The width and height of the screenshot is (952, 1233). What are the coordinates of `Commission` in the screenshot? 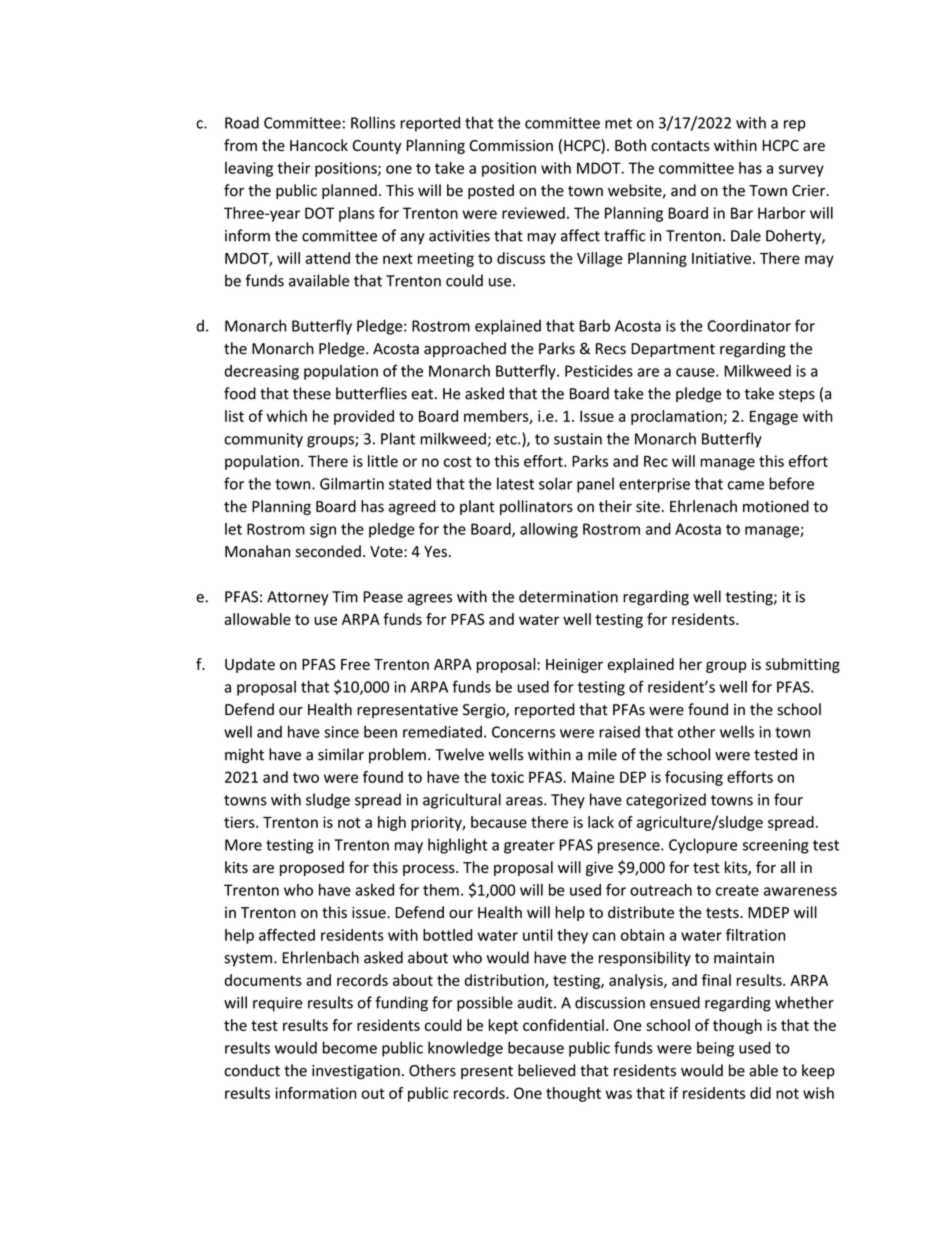 It's located at (511, 146).
